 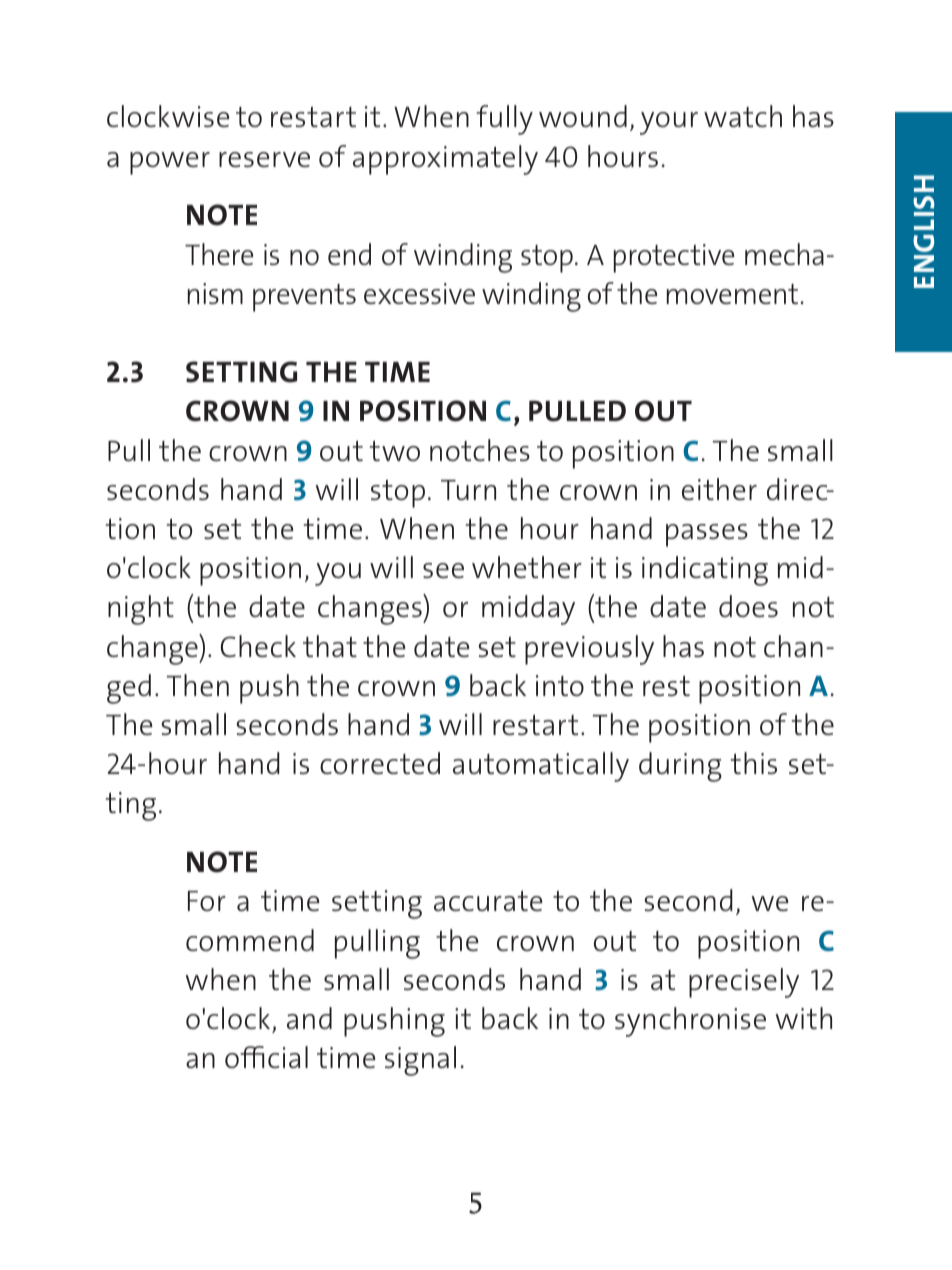 What do you see at coordinates (219, 254) in the page?
I see `There` at bounding box center [219, 254].
